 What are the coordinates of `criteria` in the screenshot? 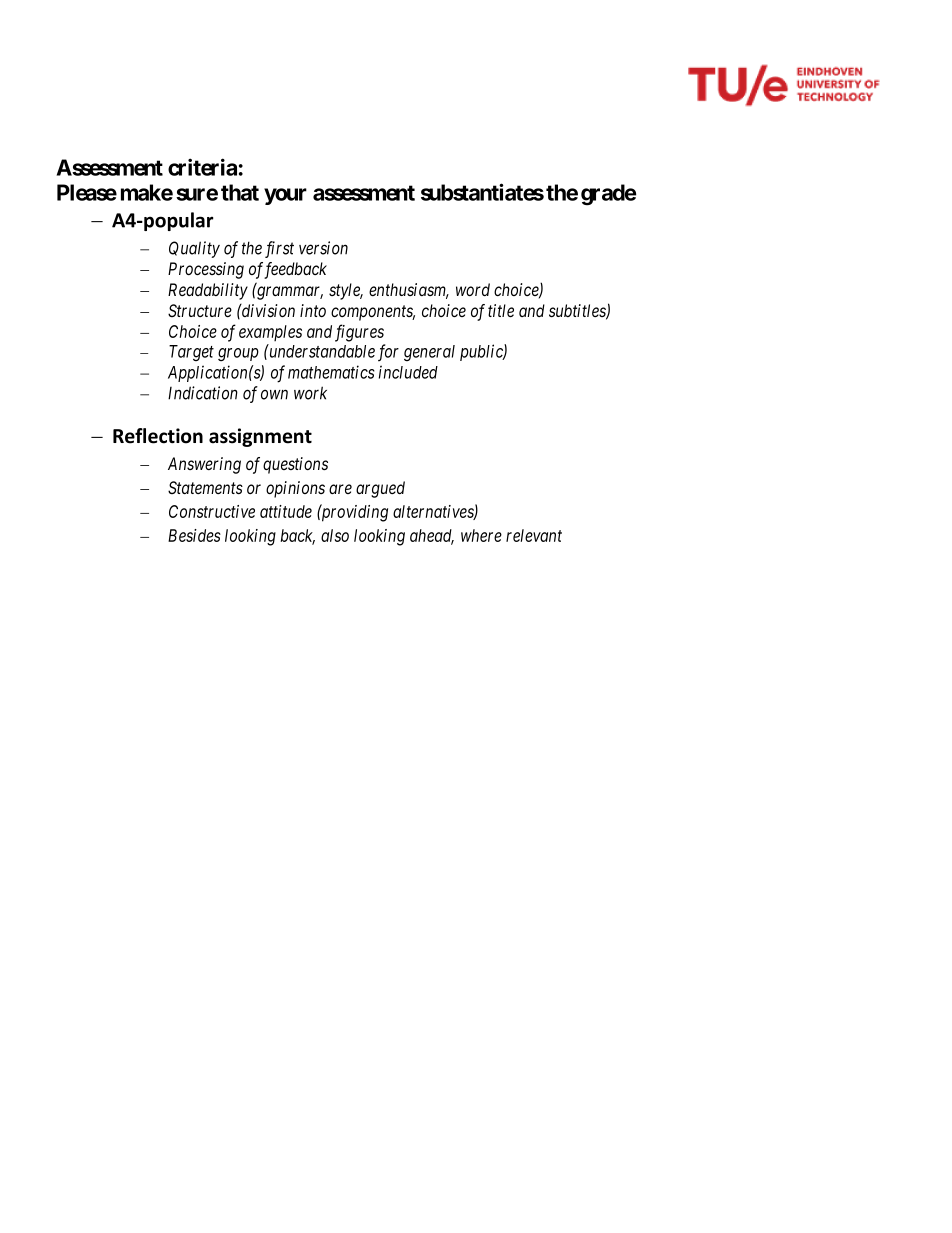 It's located at (202, 167).
